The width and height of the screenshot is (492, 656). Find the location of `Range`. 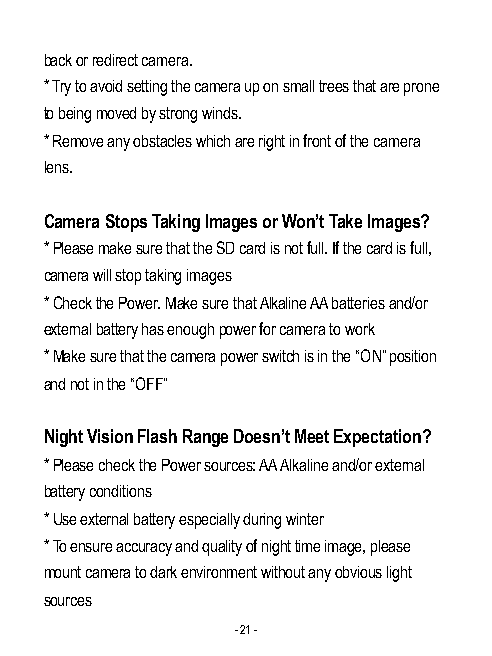

Range is located at coordinates (205, 438).
